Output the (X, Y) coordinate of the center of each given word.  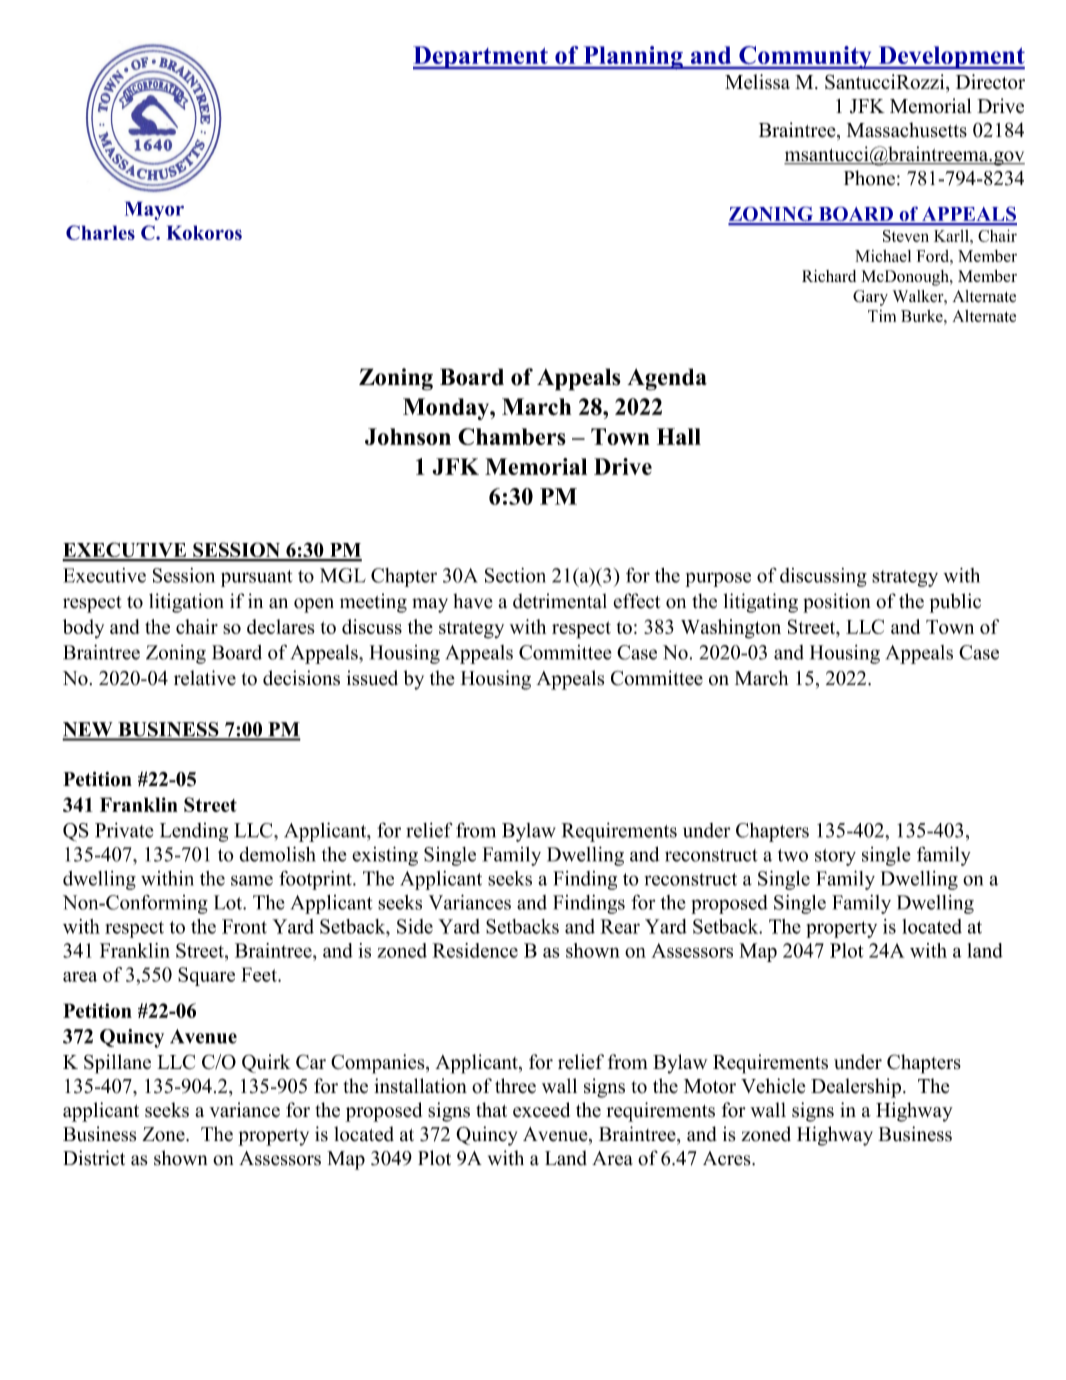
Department (481, 58)
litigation (186, 603)
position (836, 603)
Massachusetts (907, 130)
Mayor (154, 210)
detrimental (560, 601)
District (94, 1158)
